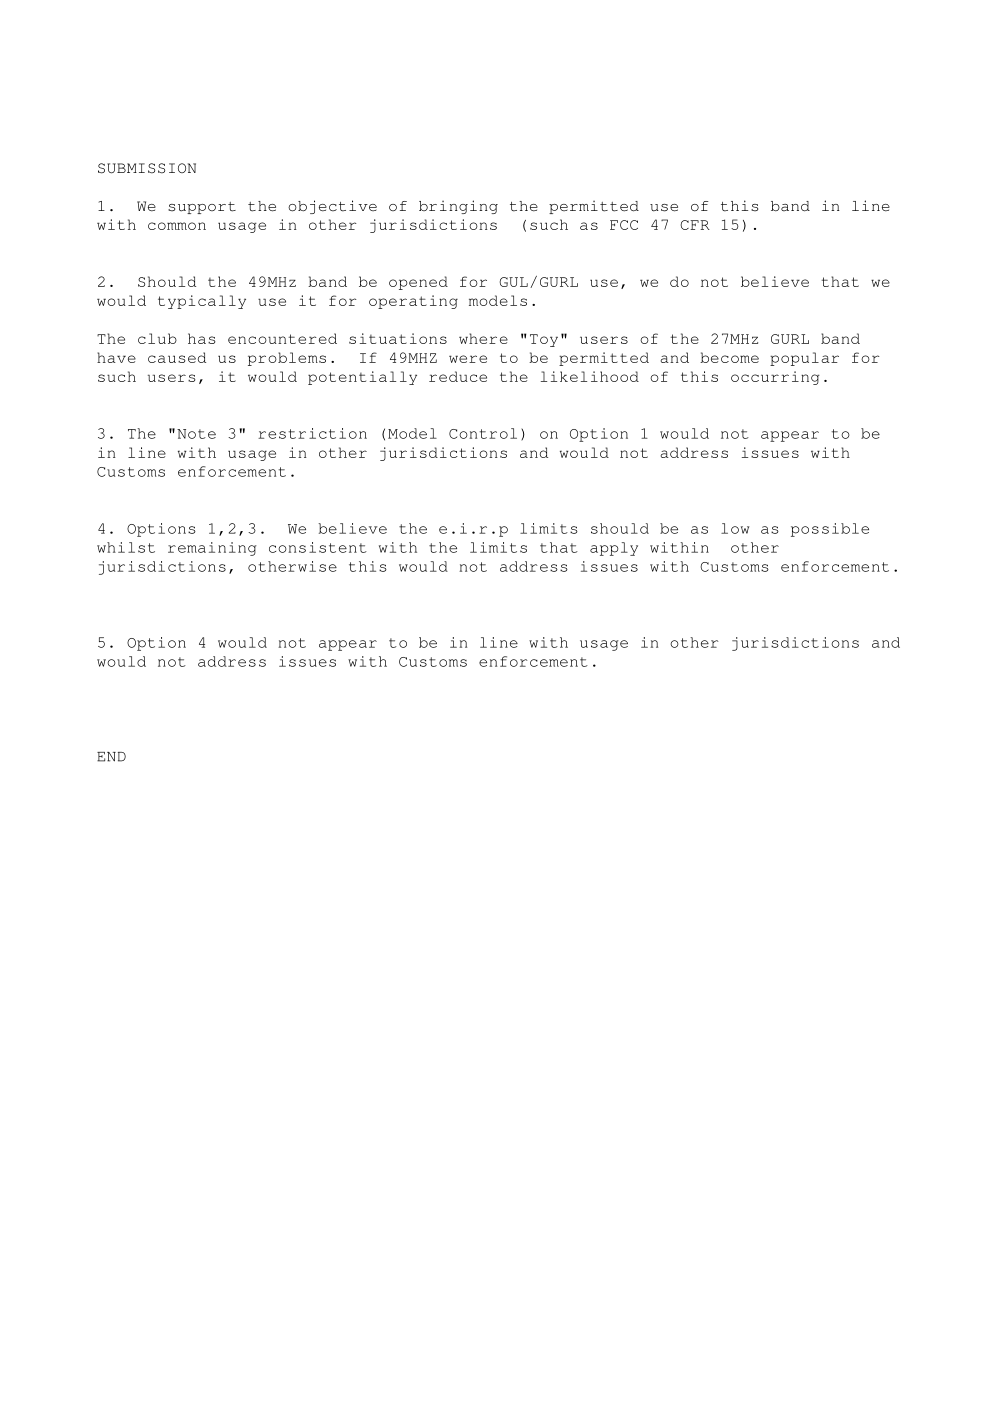  Describe the element at coordinates (830, 530) in the page. I see `possible` at that location.
